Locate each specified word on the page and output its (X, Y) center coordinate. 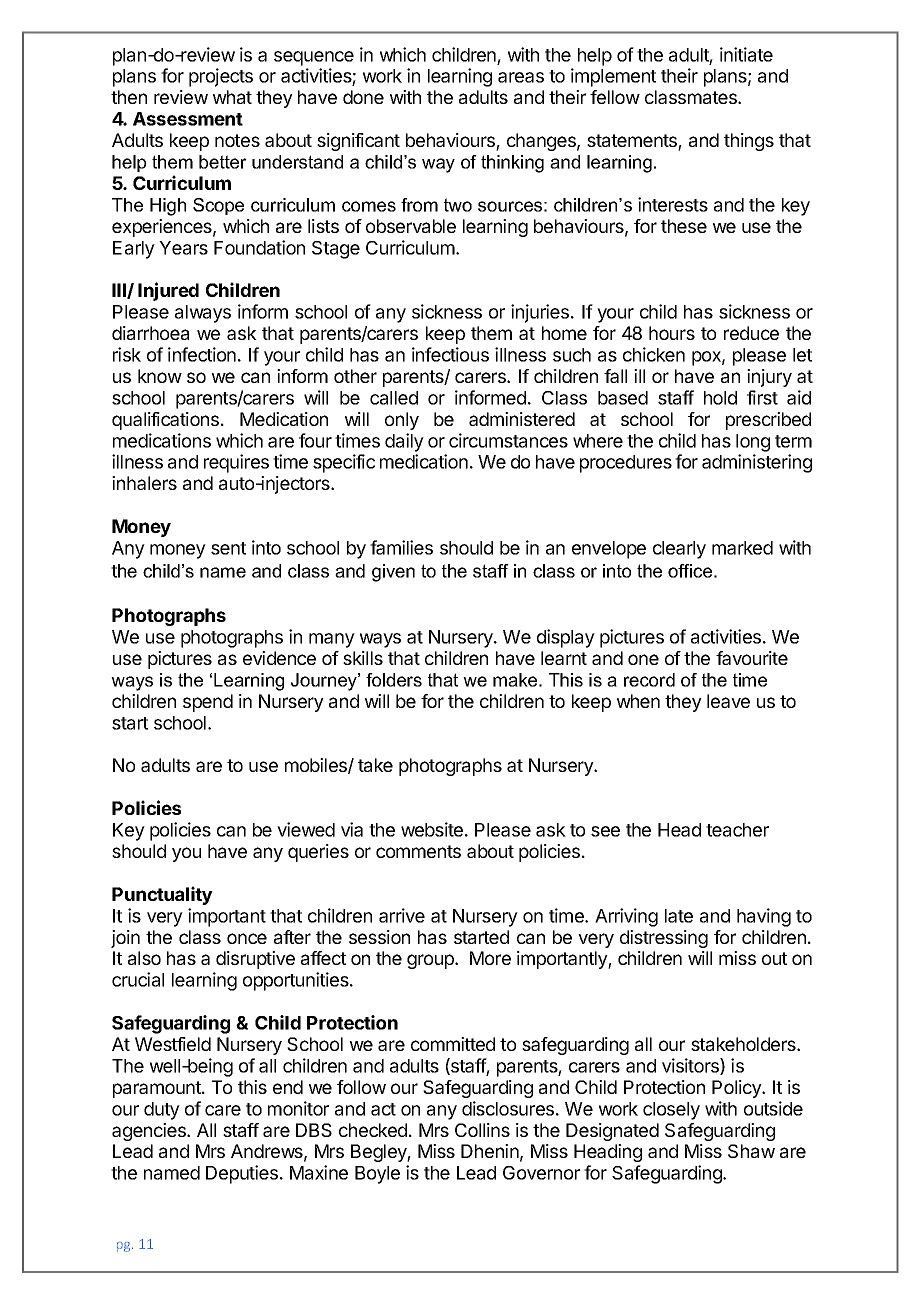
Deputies (242, 1174)
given (393, 573)
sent (228, 548)
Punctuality (162, 895)
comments (418, 851)
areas (521, 77)
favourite (752, 658)
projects (221, 77)
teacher (737, 830)
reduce (751, 333)
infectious (450, 354)
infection (202, 354)
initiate (746, 54)
